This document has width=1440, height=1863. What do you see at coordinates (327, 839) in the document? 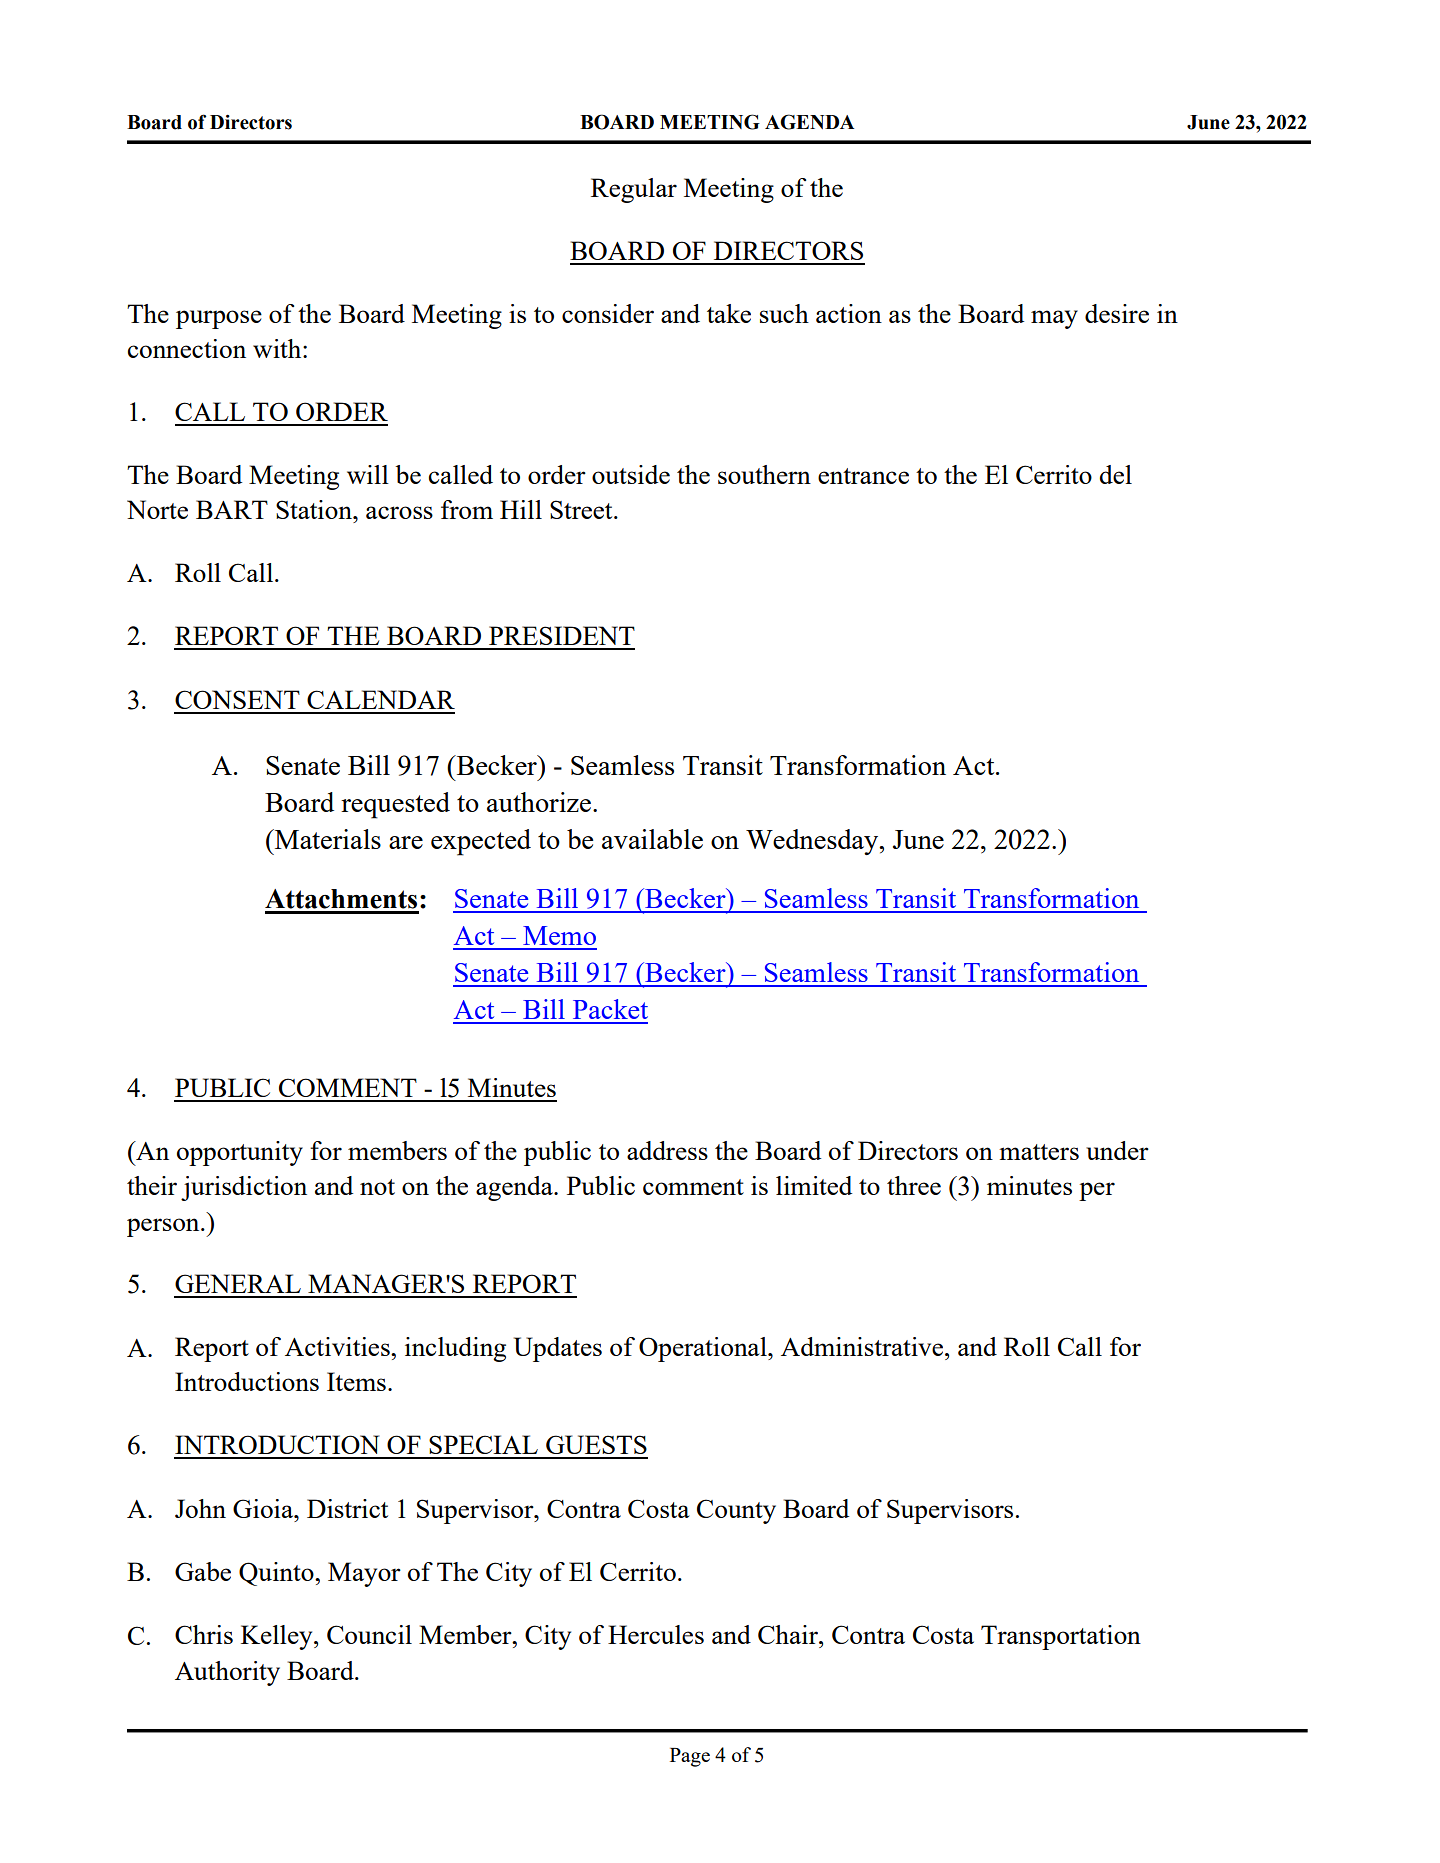
I see `Materials` at bounding box center [327, 839].
